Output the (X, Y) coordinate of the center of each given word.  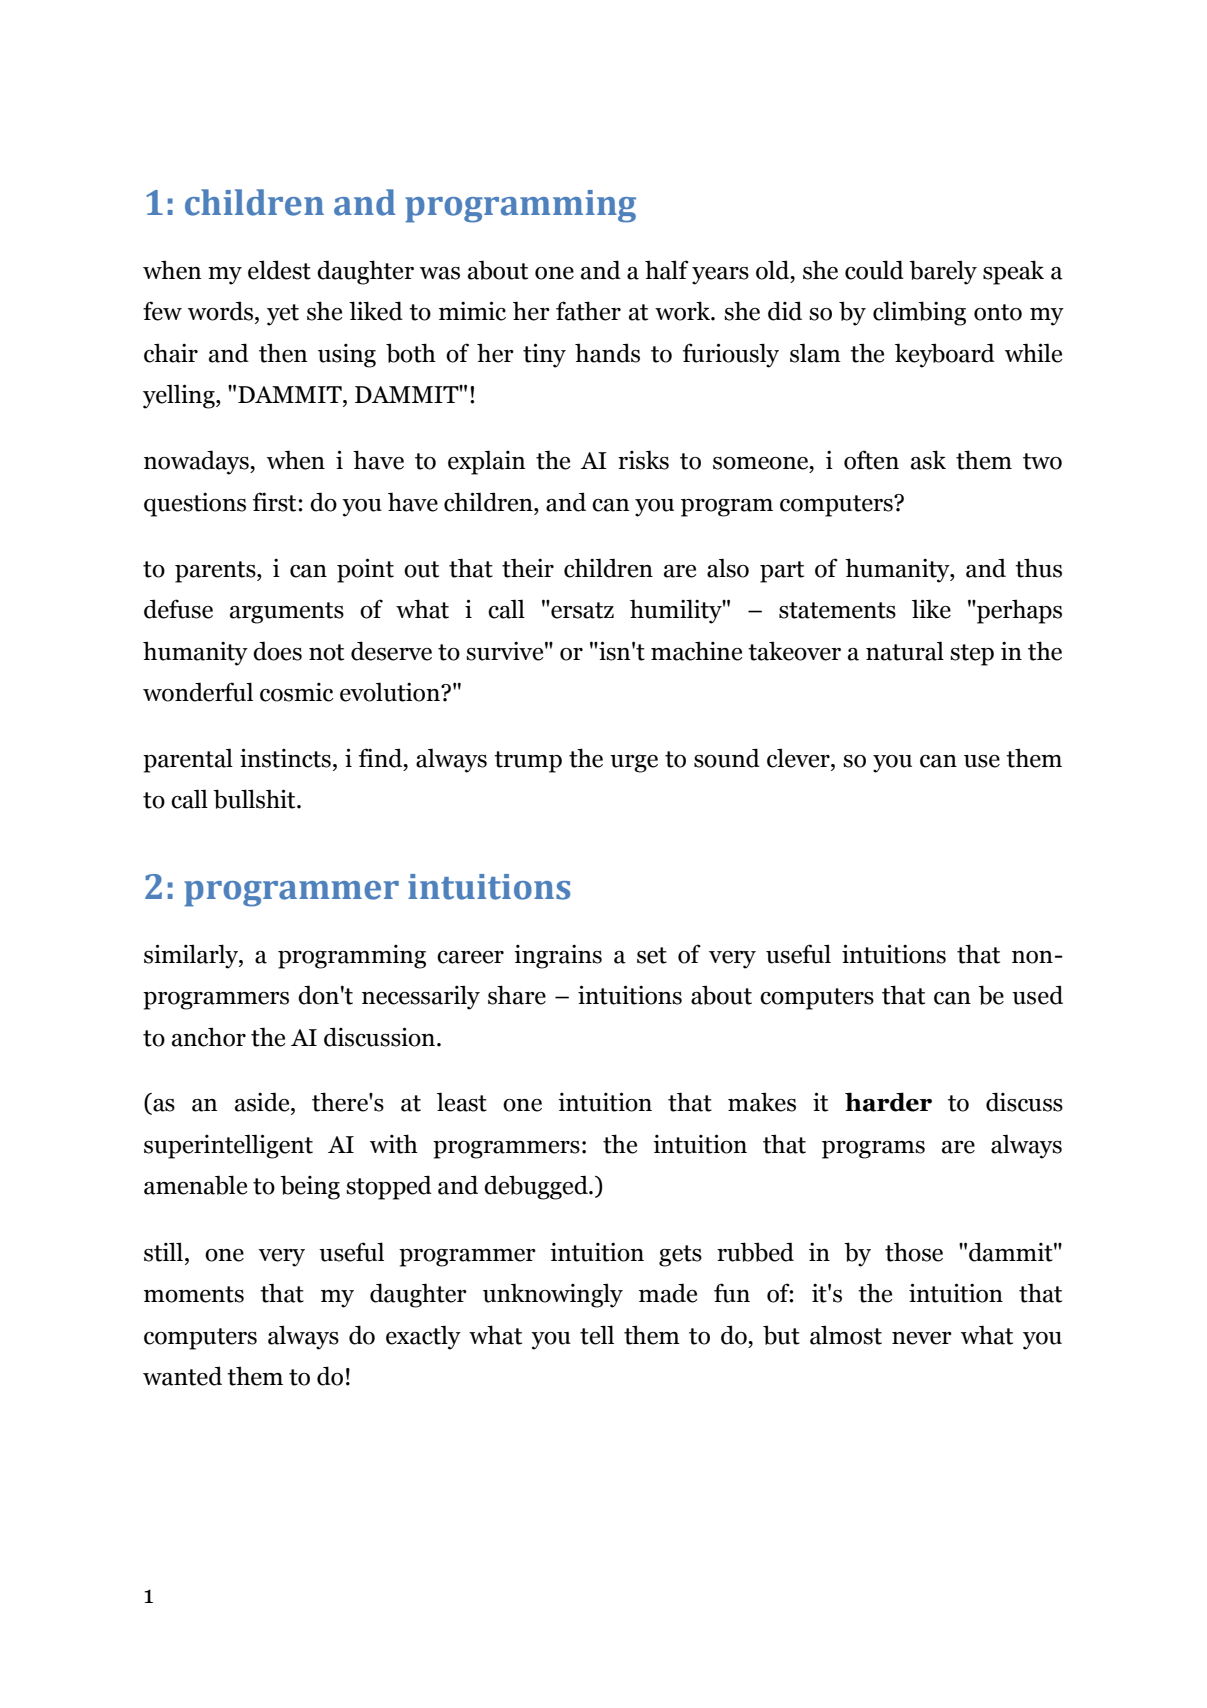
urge (634, 764)
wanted (182, 1376)
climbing (919, 313)
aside (263, 1102)
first (276, 502)
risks (643, 460)
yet (283, 315)
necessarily (421, 997)
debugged (537, 1187)
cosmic (297, 692)
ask (928, 460)
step (972, 655)
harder (888, 1102)
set (652, 955)
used (1037, 995)
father (588, 311)
